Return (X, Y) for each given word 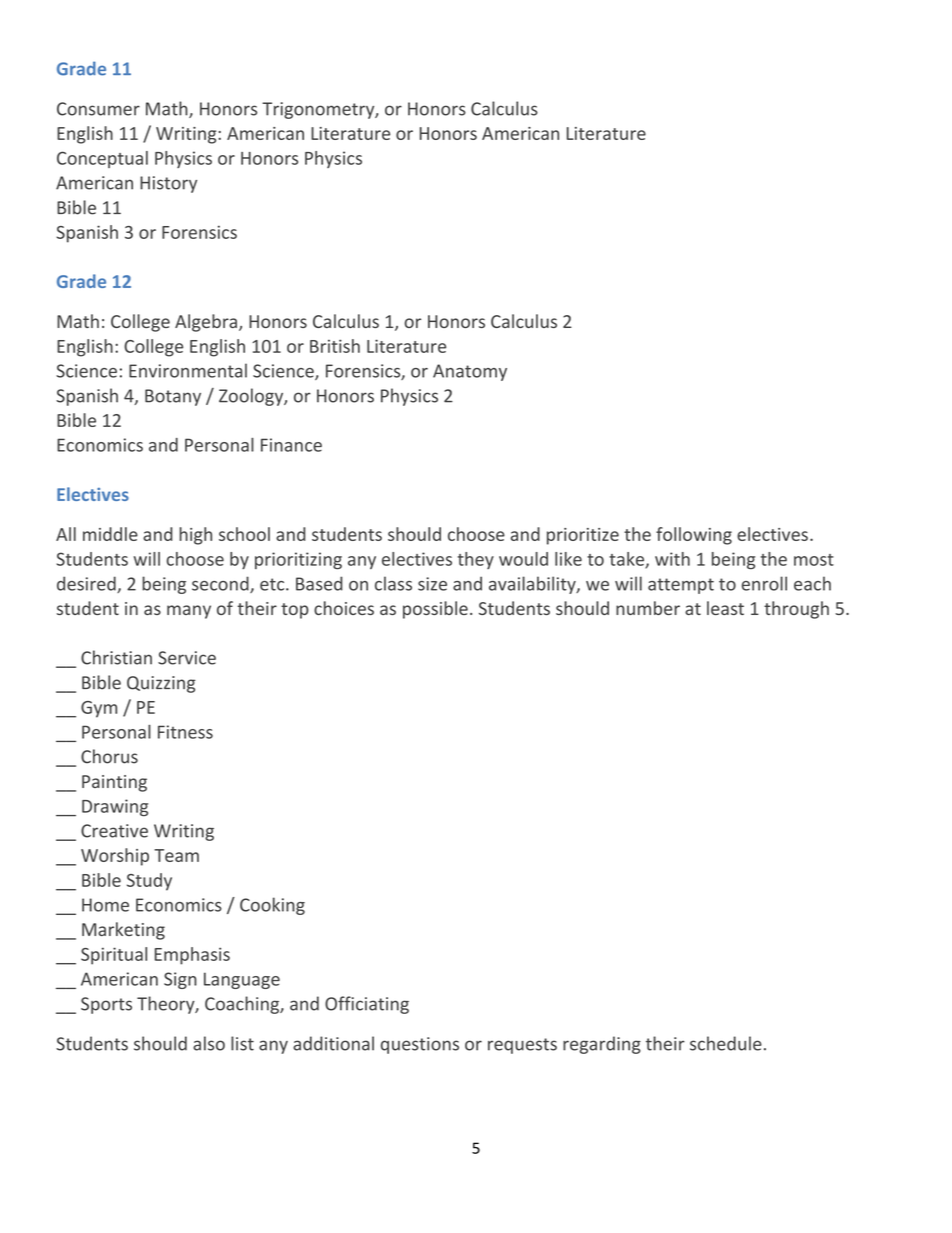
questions (420, 1045)
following (694, 536)
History (168, 184)
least (725, 608)
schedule (726, 1043)
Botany (173, 397)
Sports (106, 1005)
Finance (291, 445)
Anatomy (470, 372)
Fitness (185, 732)
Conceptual (102, 159)
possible (435, 610)
